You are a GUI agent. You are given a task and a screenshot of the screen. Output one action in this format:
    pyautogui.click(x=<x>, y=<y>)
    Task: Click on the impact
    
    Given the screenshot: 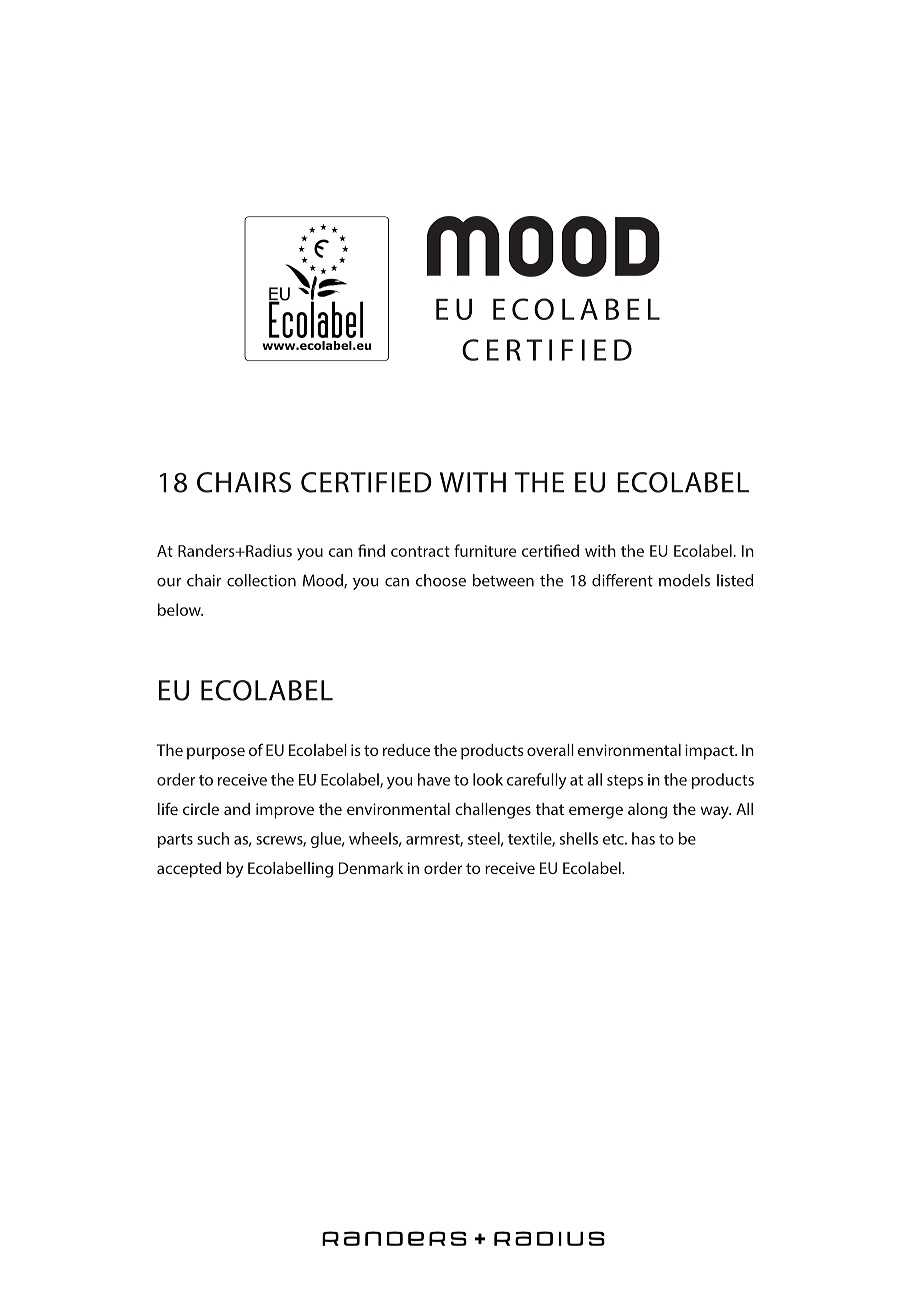 What is the action you would take?
    pyautogui.click(x=710, y=752)
